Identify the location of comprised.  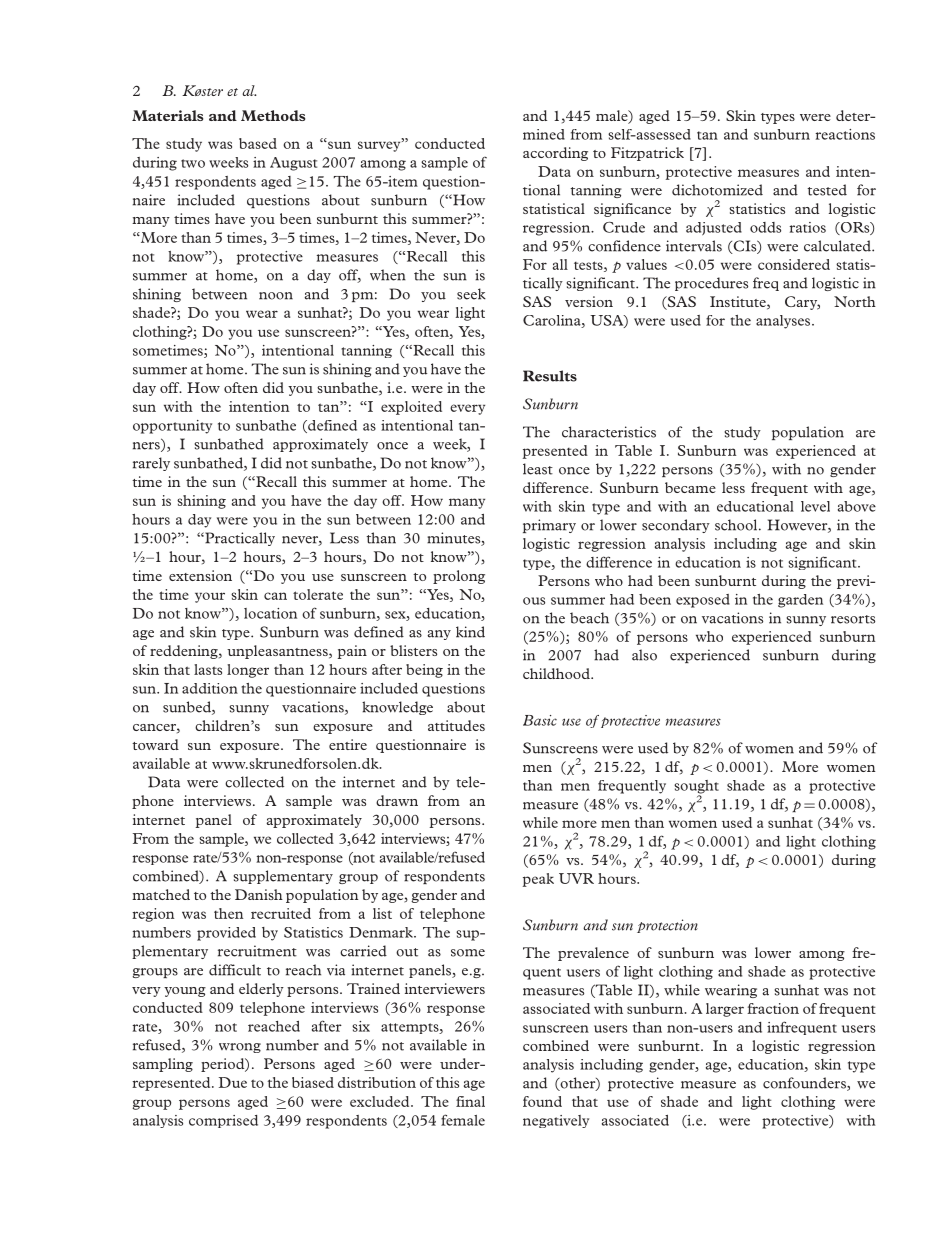
(223, 1121).
